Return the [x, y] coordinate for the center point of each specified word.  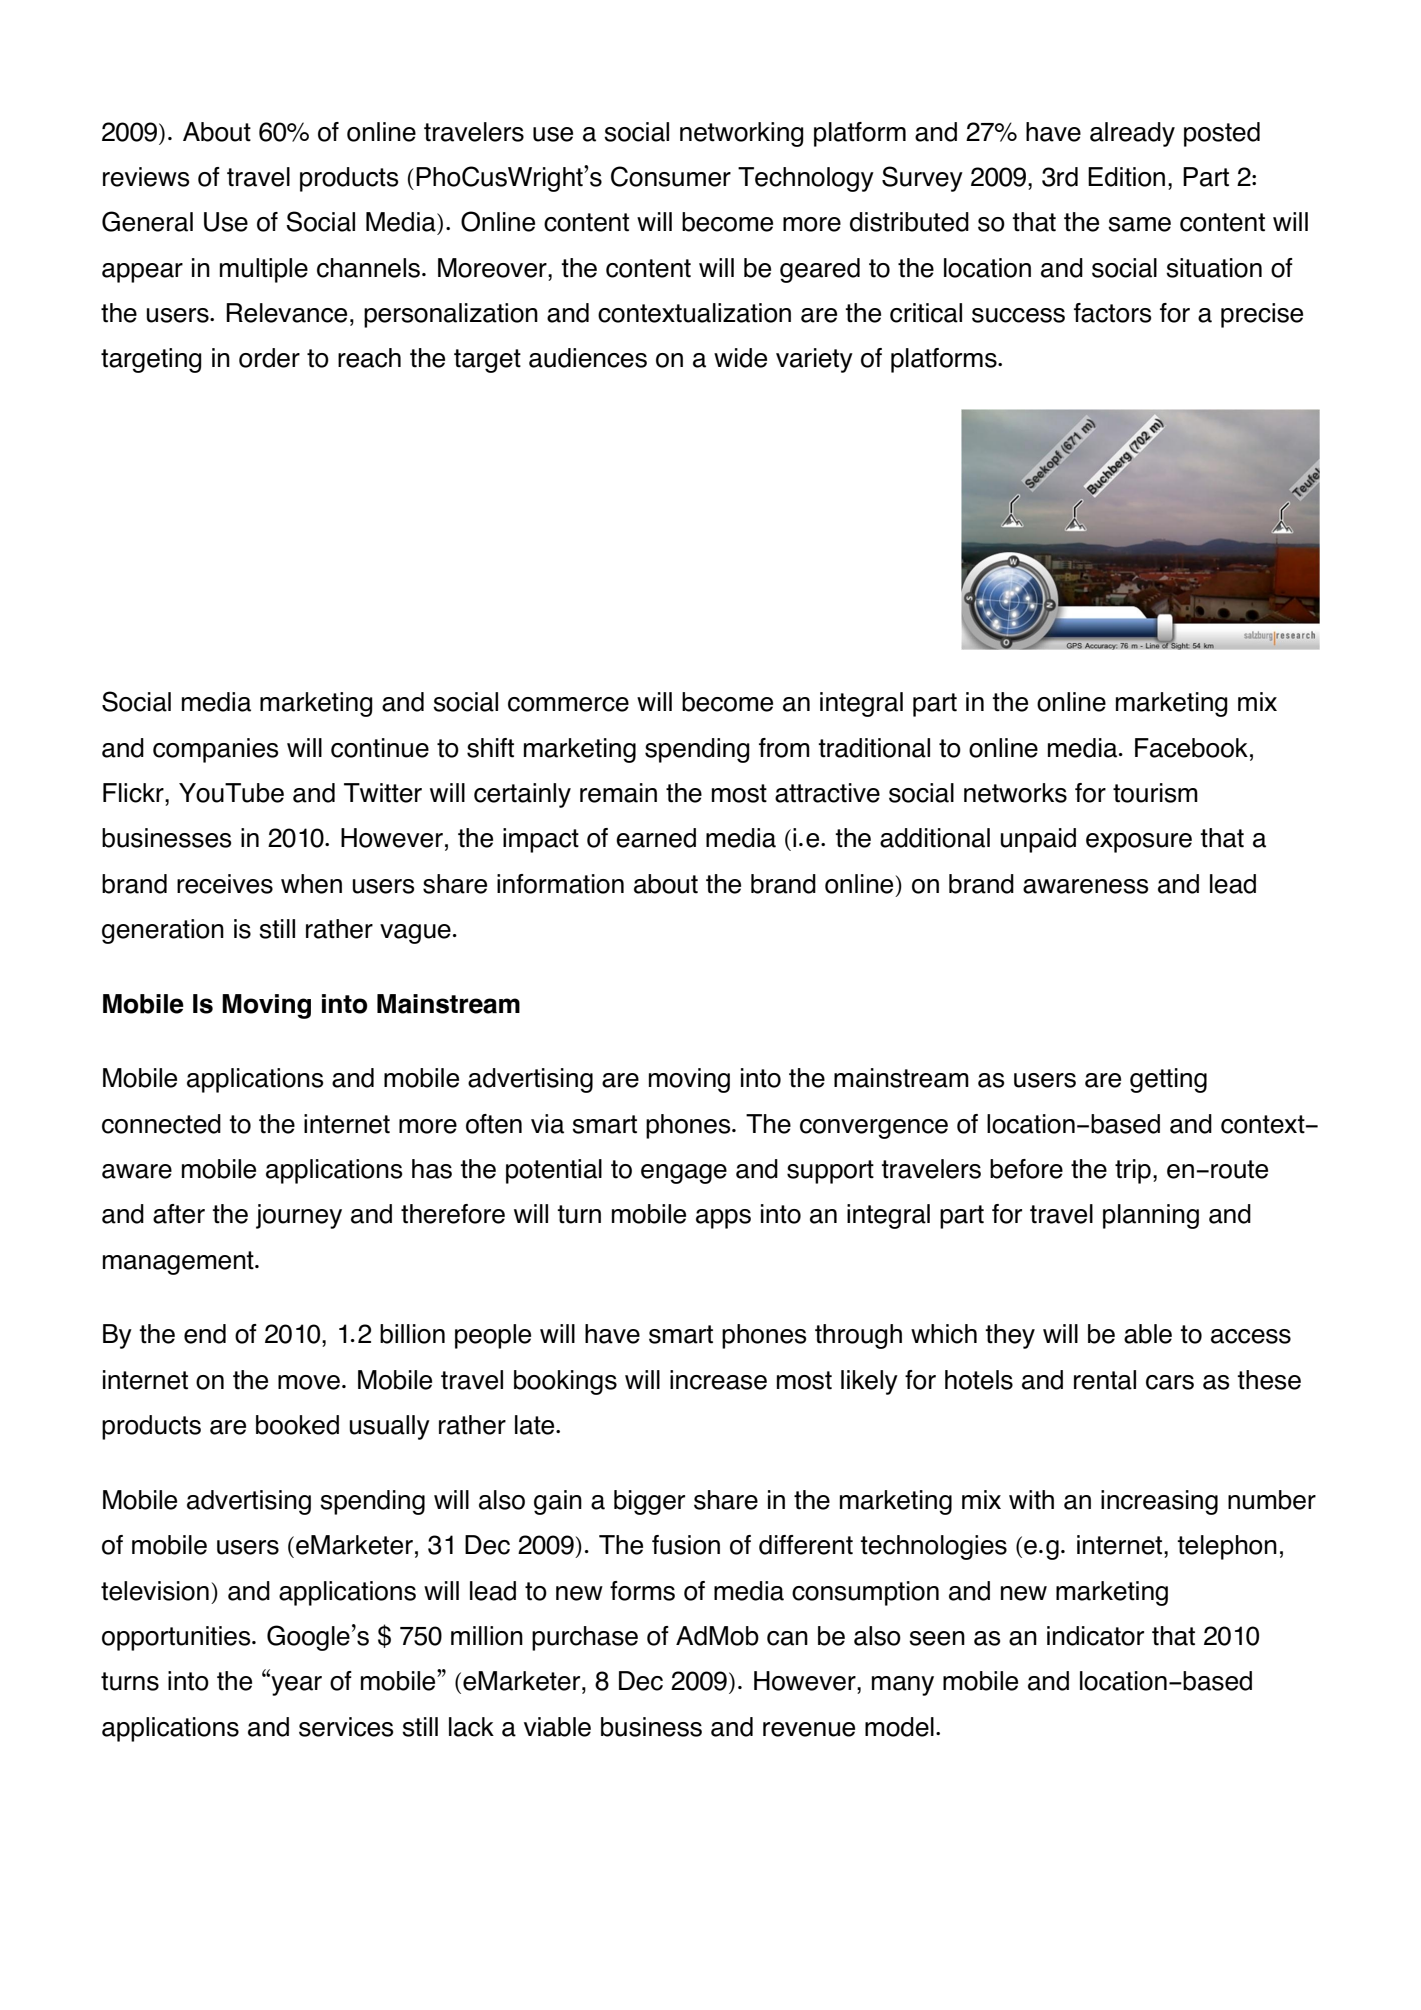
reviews [146, 177]
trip [1133, 1171]
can [787, 1638]
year [295, 1685]
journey [299, 1216]
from [784, 748]
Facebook [1191, 748]
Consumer [671, 176]
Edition [1126, 177]
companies [215, 750]
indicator [1095, 1636]
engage [684, 1174]
